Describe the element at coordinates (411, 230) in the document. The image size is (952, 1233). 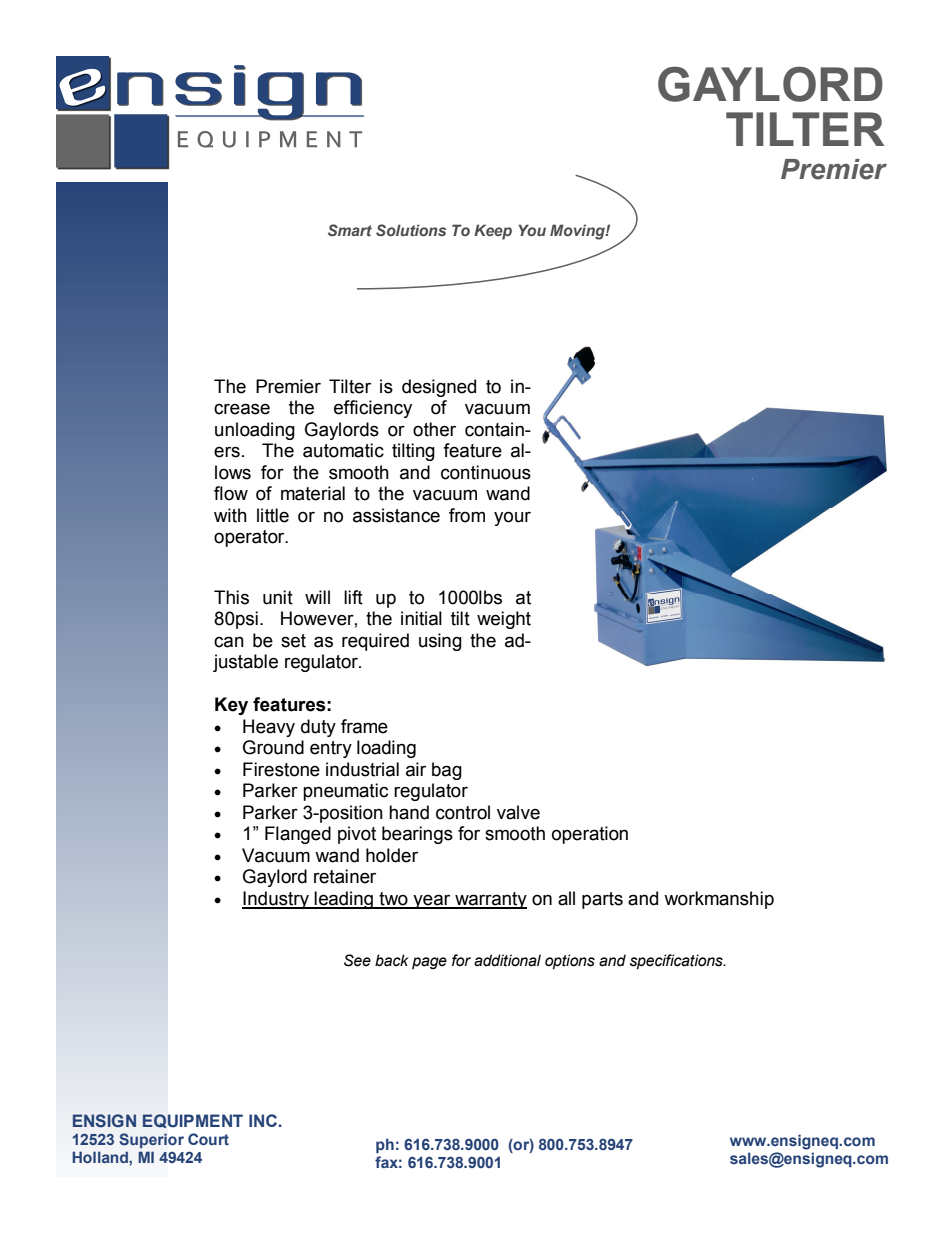
I see `Solutions` at that location.
